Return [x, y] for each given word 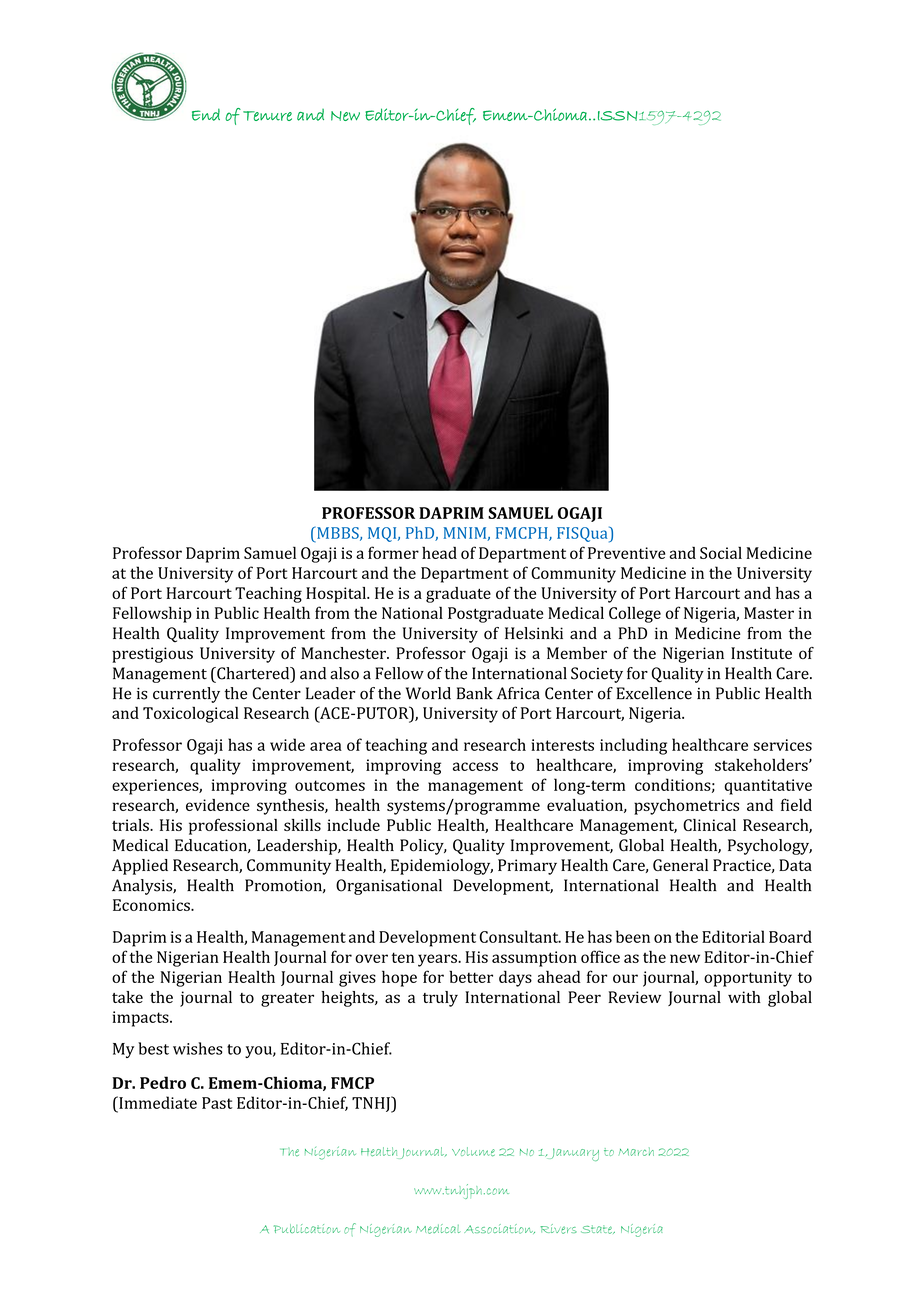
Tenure [267, 116]
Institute [761, 653]
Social [721, 552]
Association [499, 1229]
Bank [475, 693]
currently [186, 695]
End [206, 114]
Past [217, 1103]
